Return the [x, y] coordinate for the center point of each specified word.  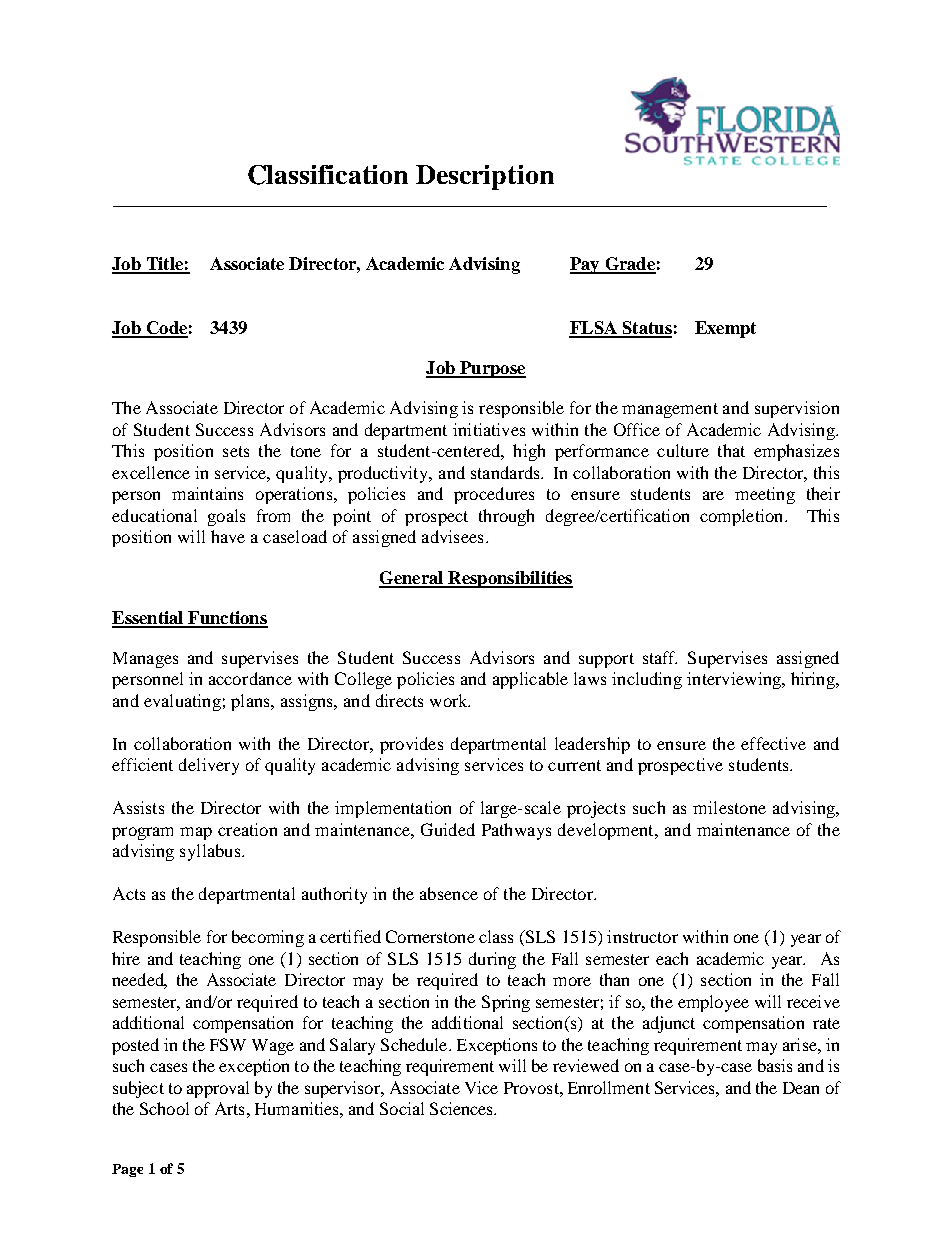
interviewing [735, 680]
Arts [229, 1108]
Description [485, 177]
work [450, 700]
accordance [250, 678]
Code [166, 329]
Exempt [725, 329]
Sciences [462, 1108]
